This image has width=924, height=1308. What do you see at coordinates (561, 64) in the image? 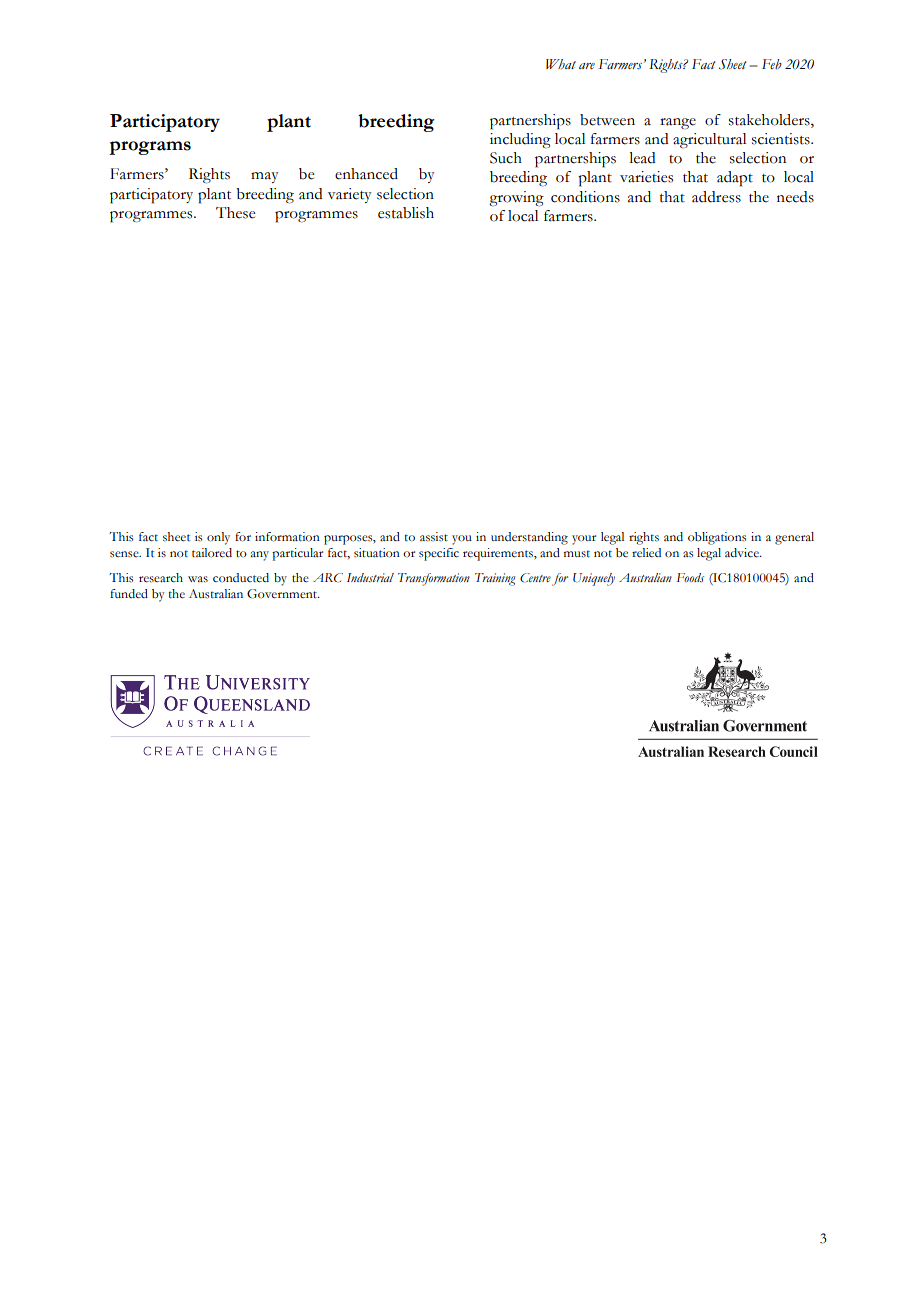
I see `What` at bounding box center [561, 64].
